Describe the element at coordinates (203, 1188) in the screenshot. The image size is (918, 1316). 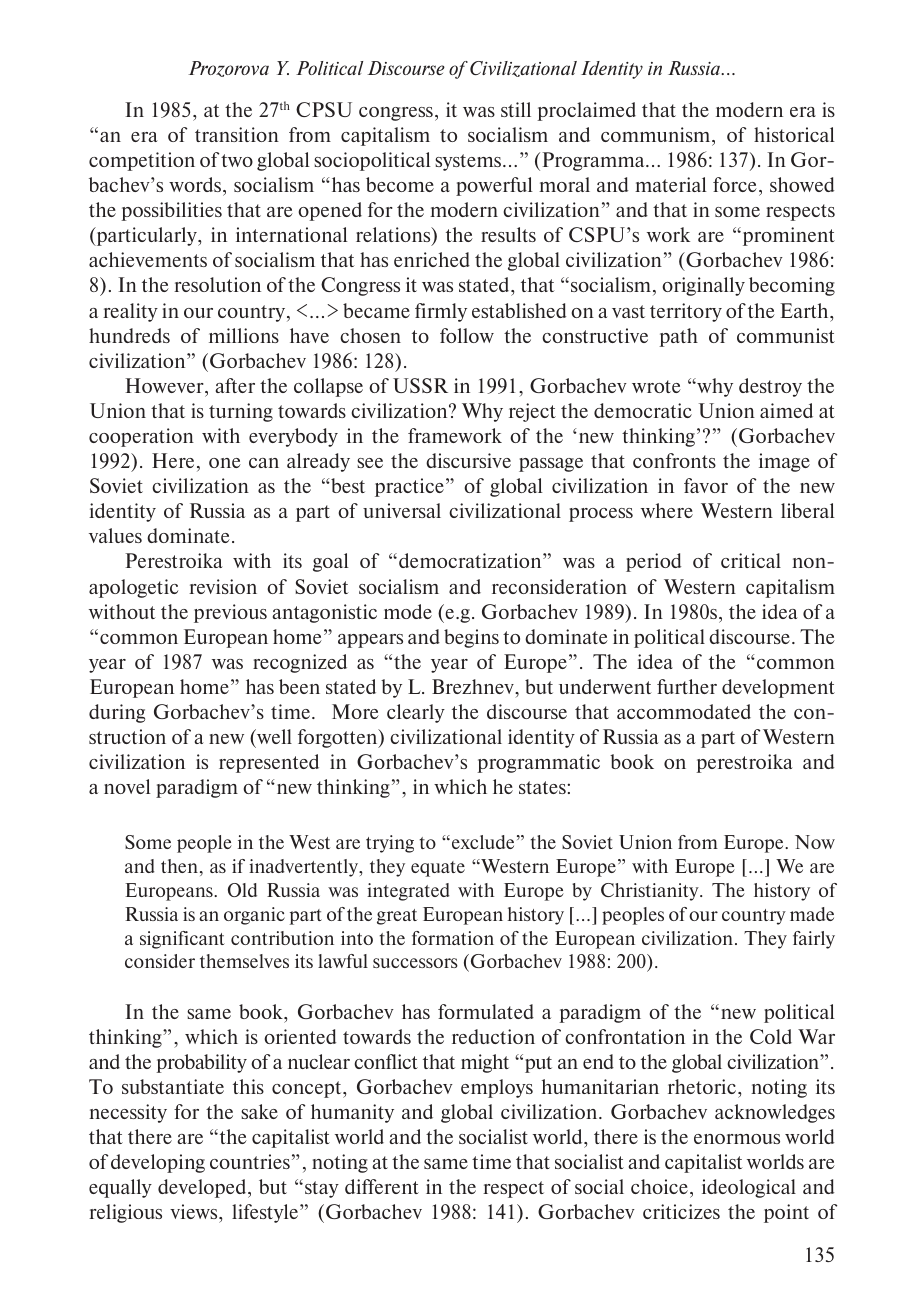
I see `developed` at that location.
